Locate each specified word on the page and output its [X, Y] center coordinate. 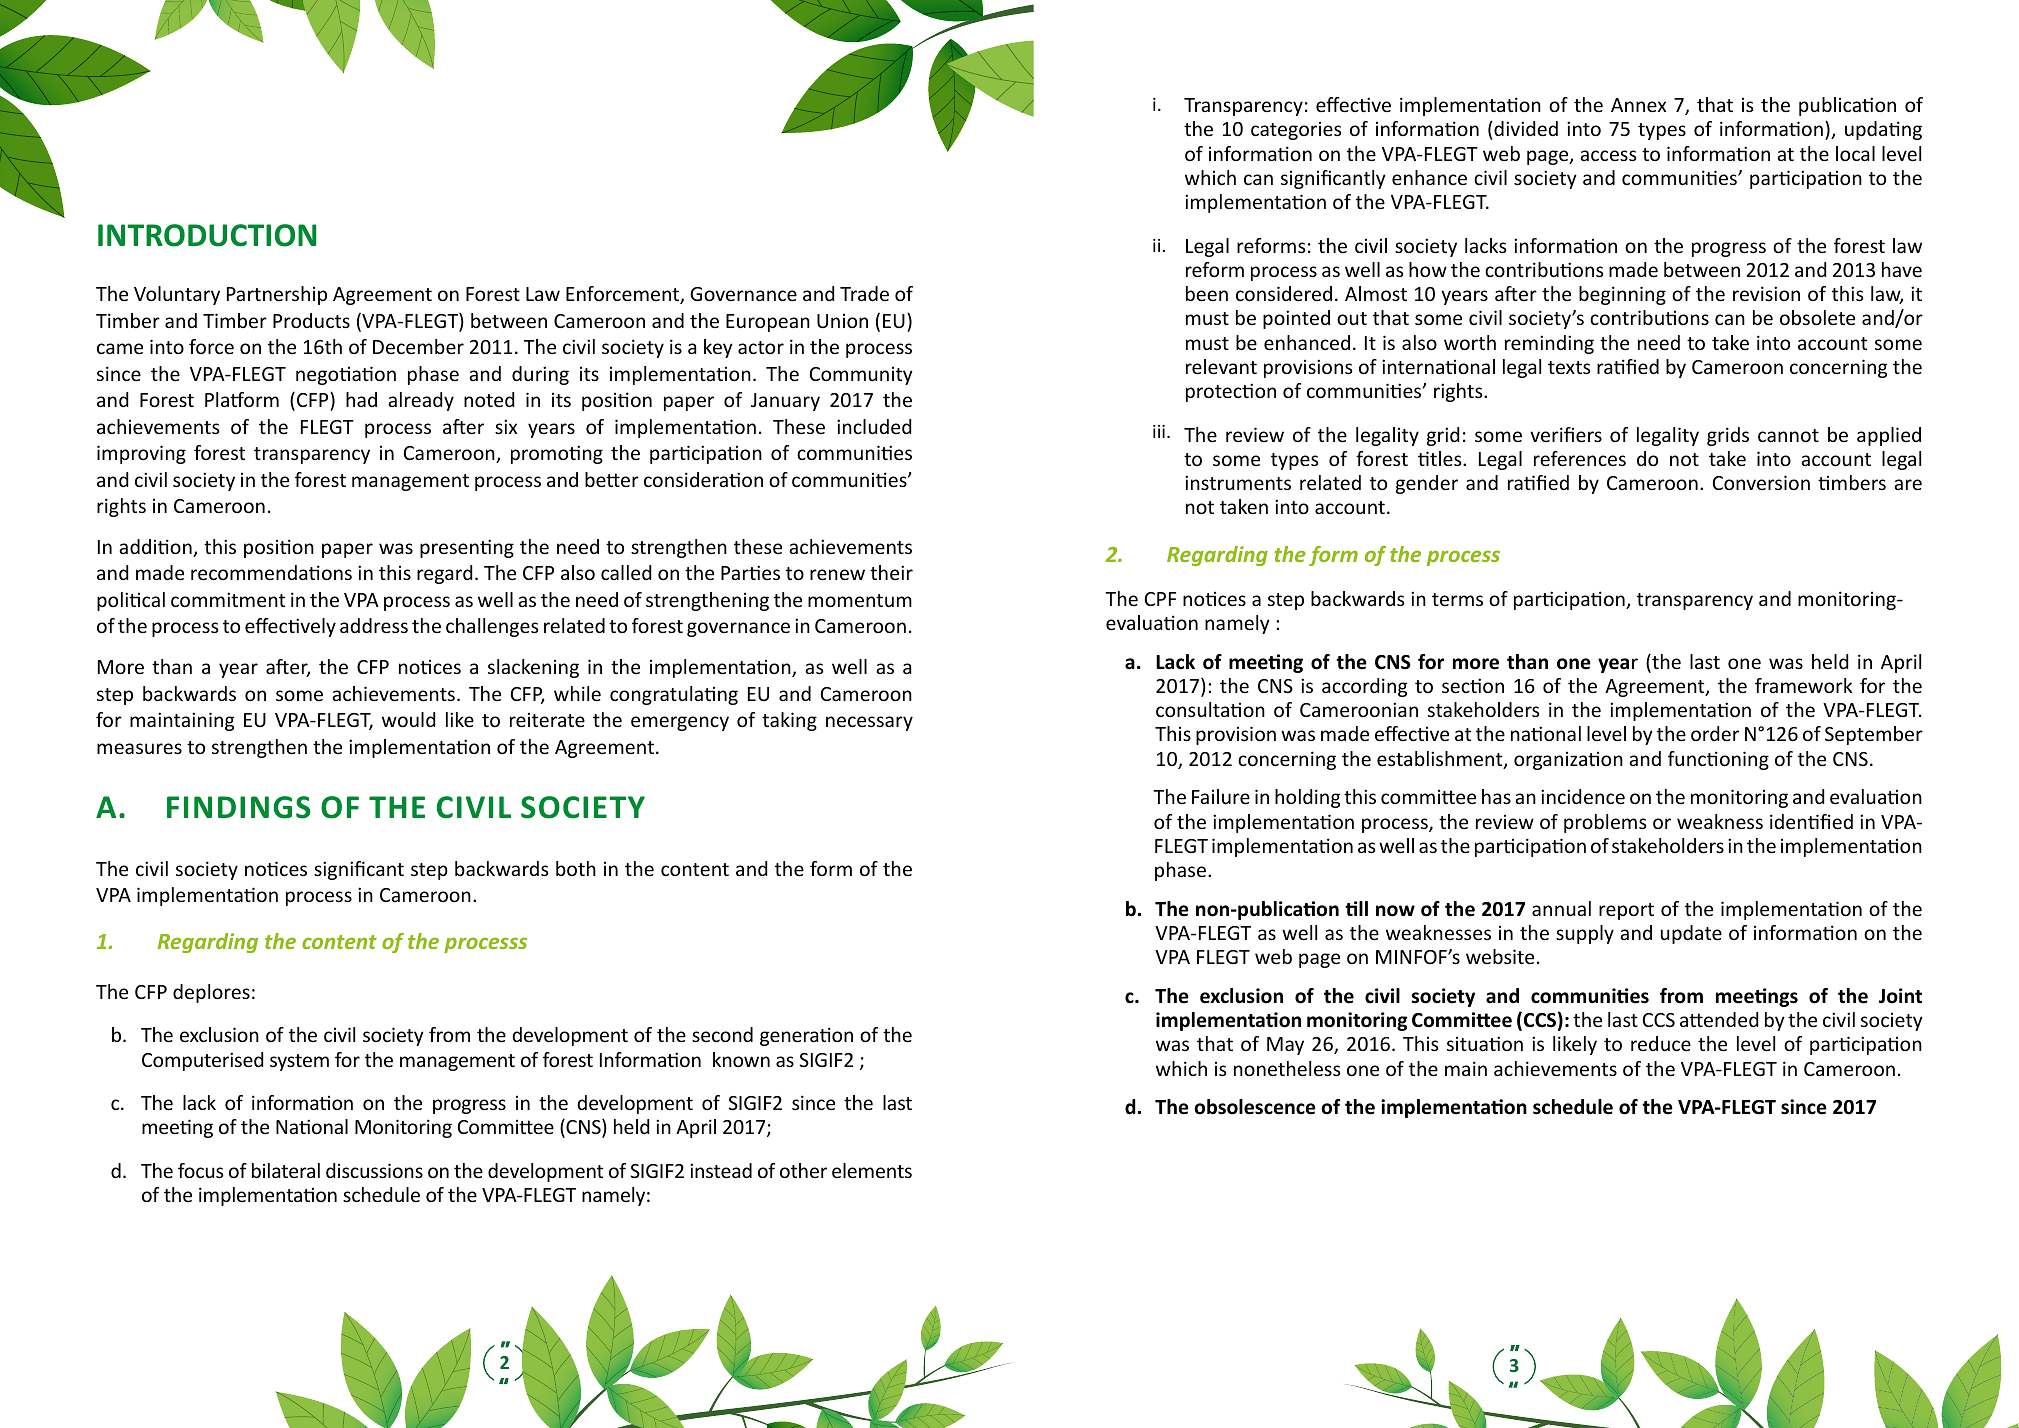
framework [1804, 685]
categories [1296, 130]
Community [861, 375]
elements [872, 1170]
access [1608, 155]
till [1356, 909]
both [576, 868]
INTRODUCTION [207, 235]
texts [1569, 367]
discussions [374, 1170]
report [1626, 911]
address [374, 625]
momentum [860, 600]
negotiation [346, 375]
